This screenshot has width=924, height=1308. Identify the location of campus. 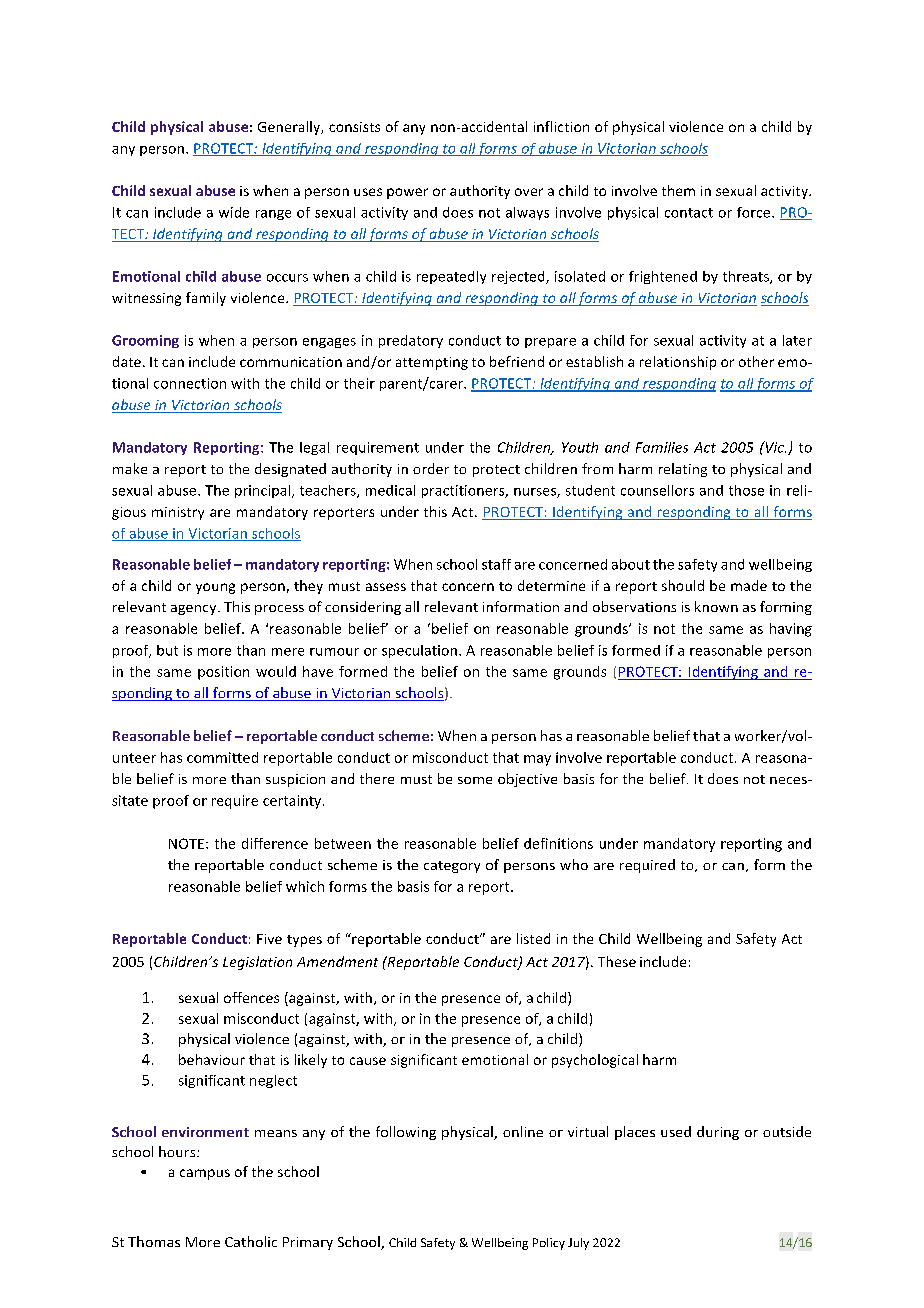
(205, 1174).
